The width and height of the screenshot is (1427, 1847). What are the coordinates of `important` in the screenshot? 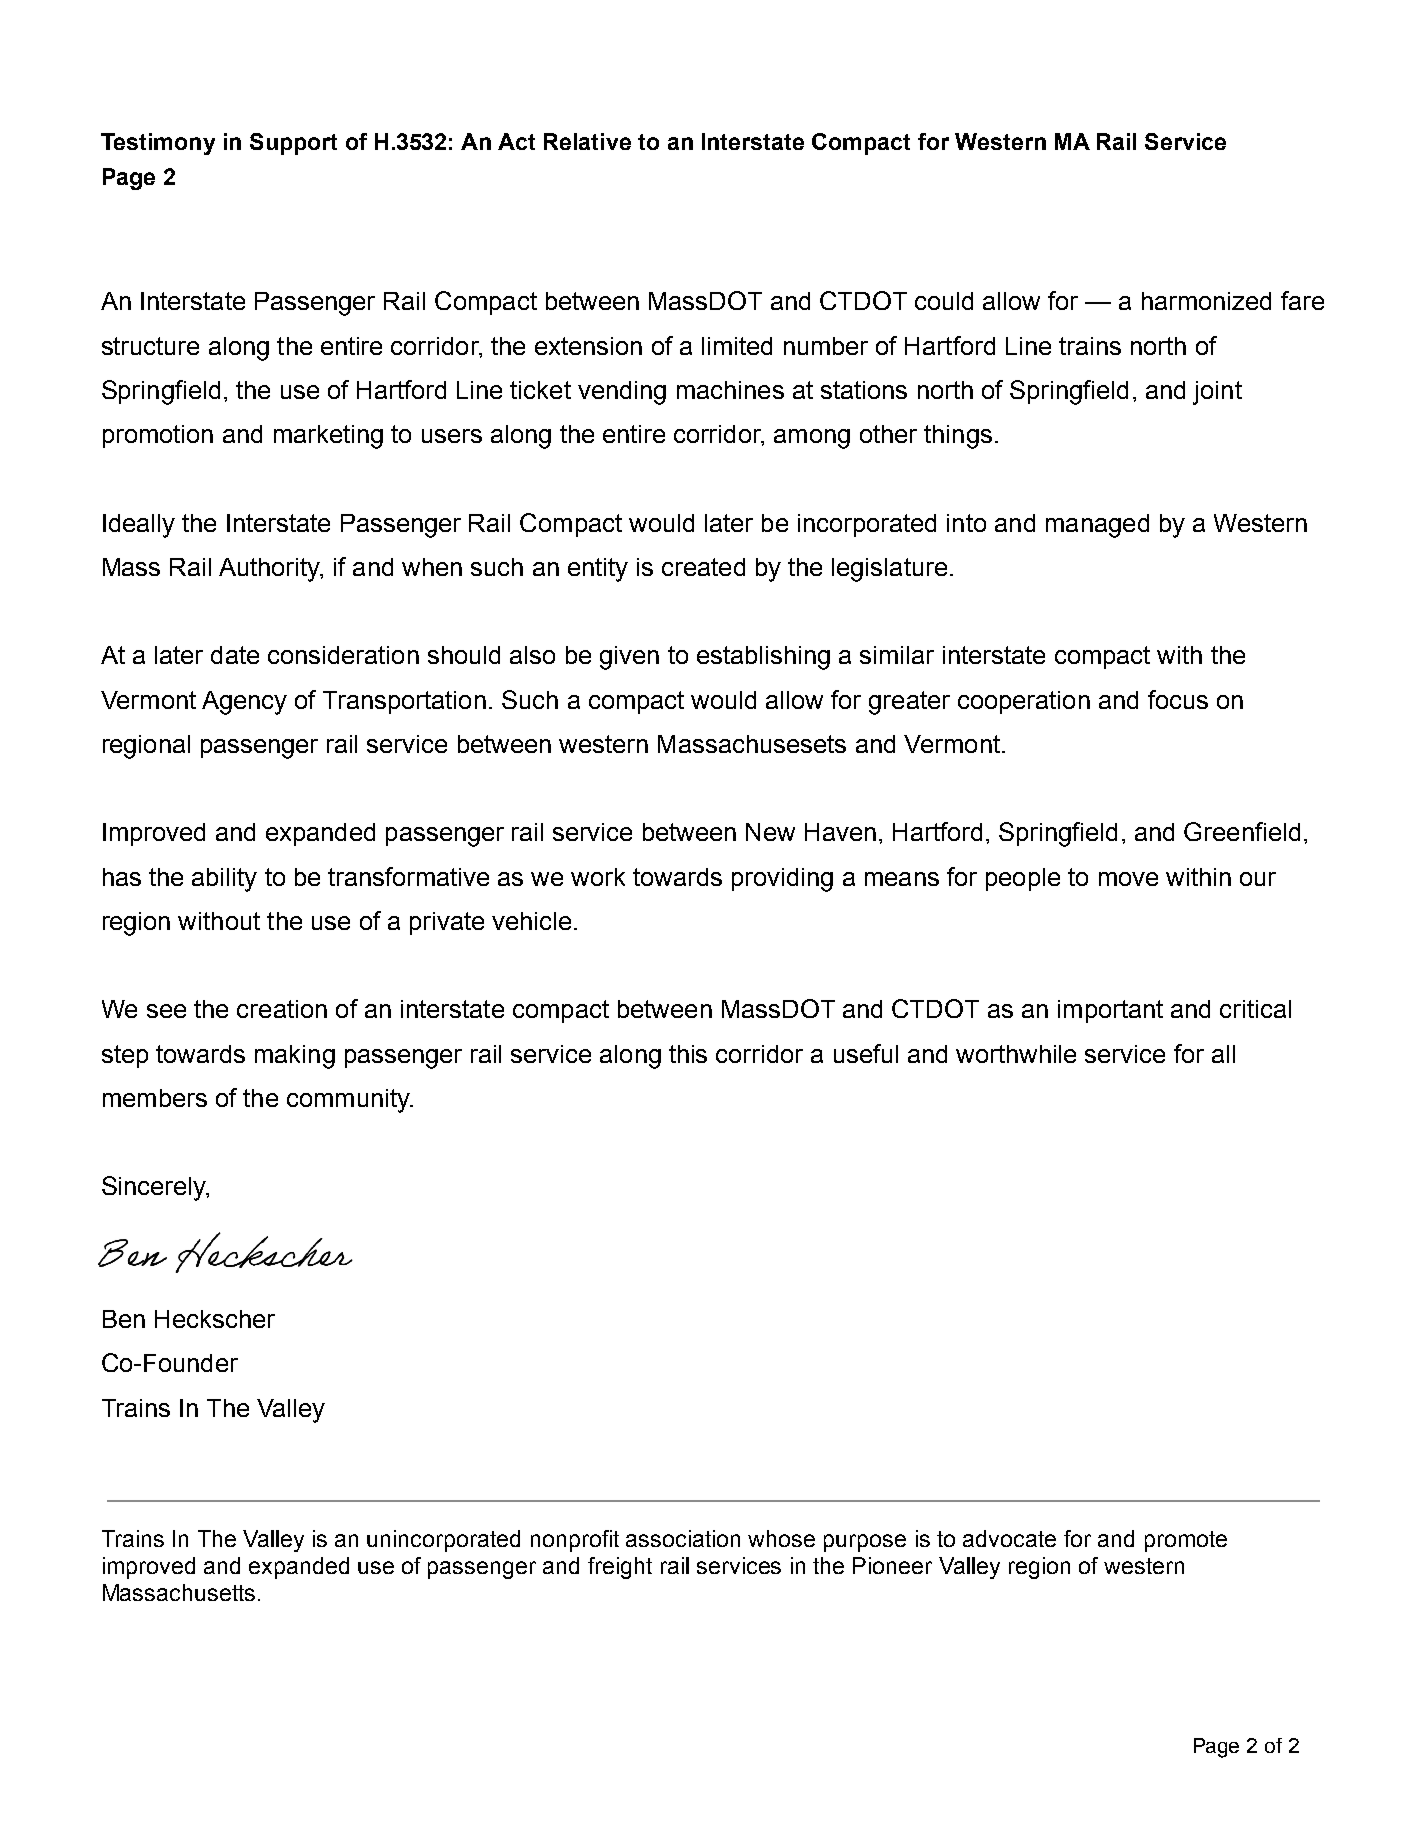 It's located at (1110, 1011).
